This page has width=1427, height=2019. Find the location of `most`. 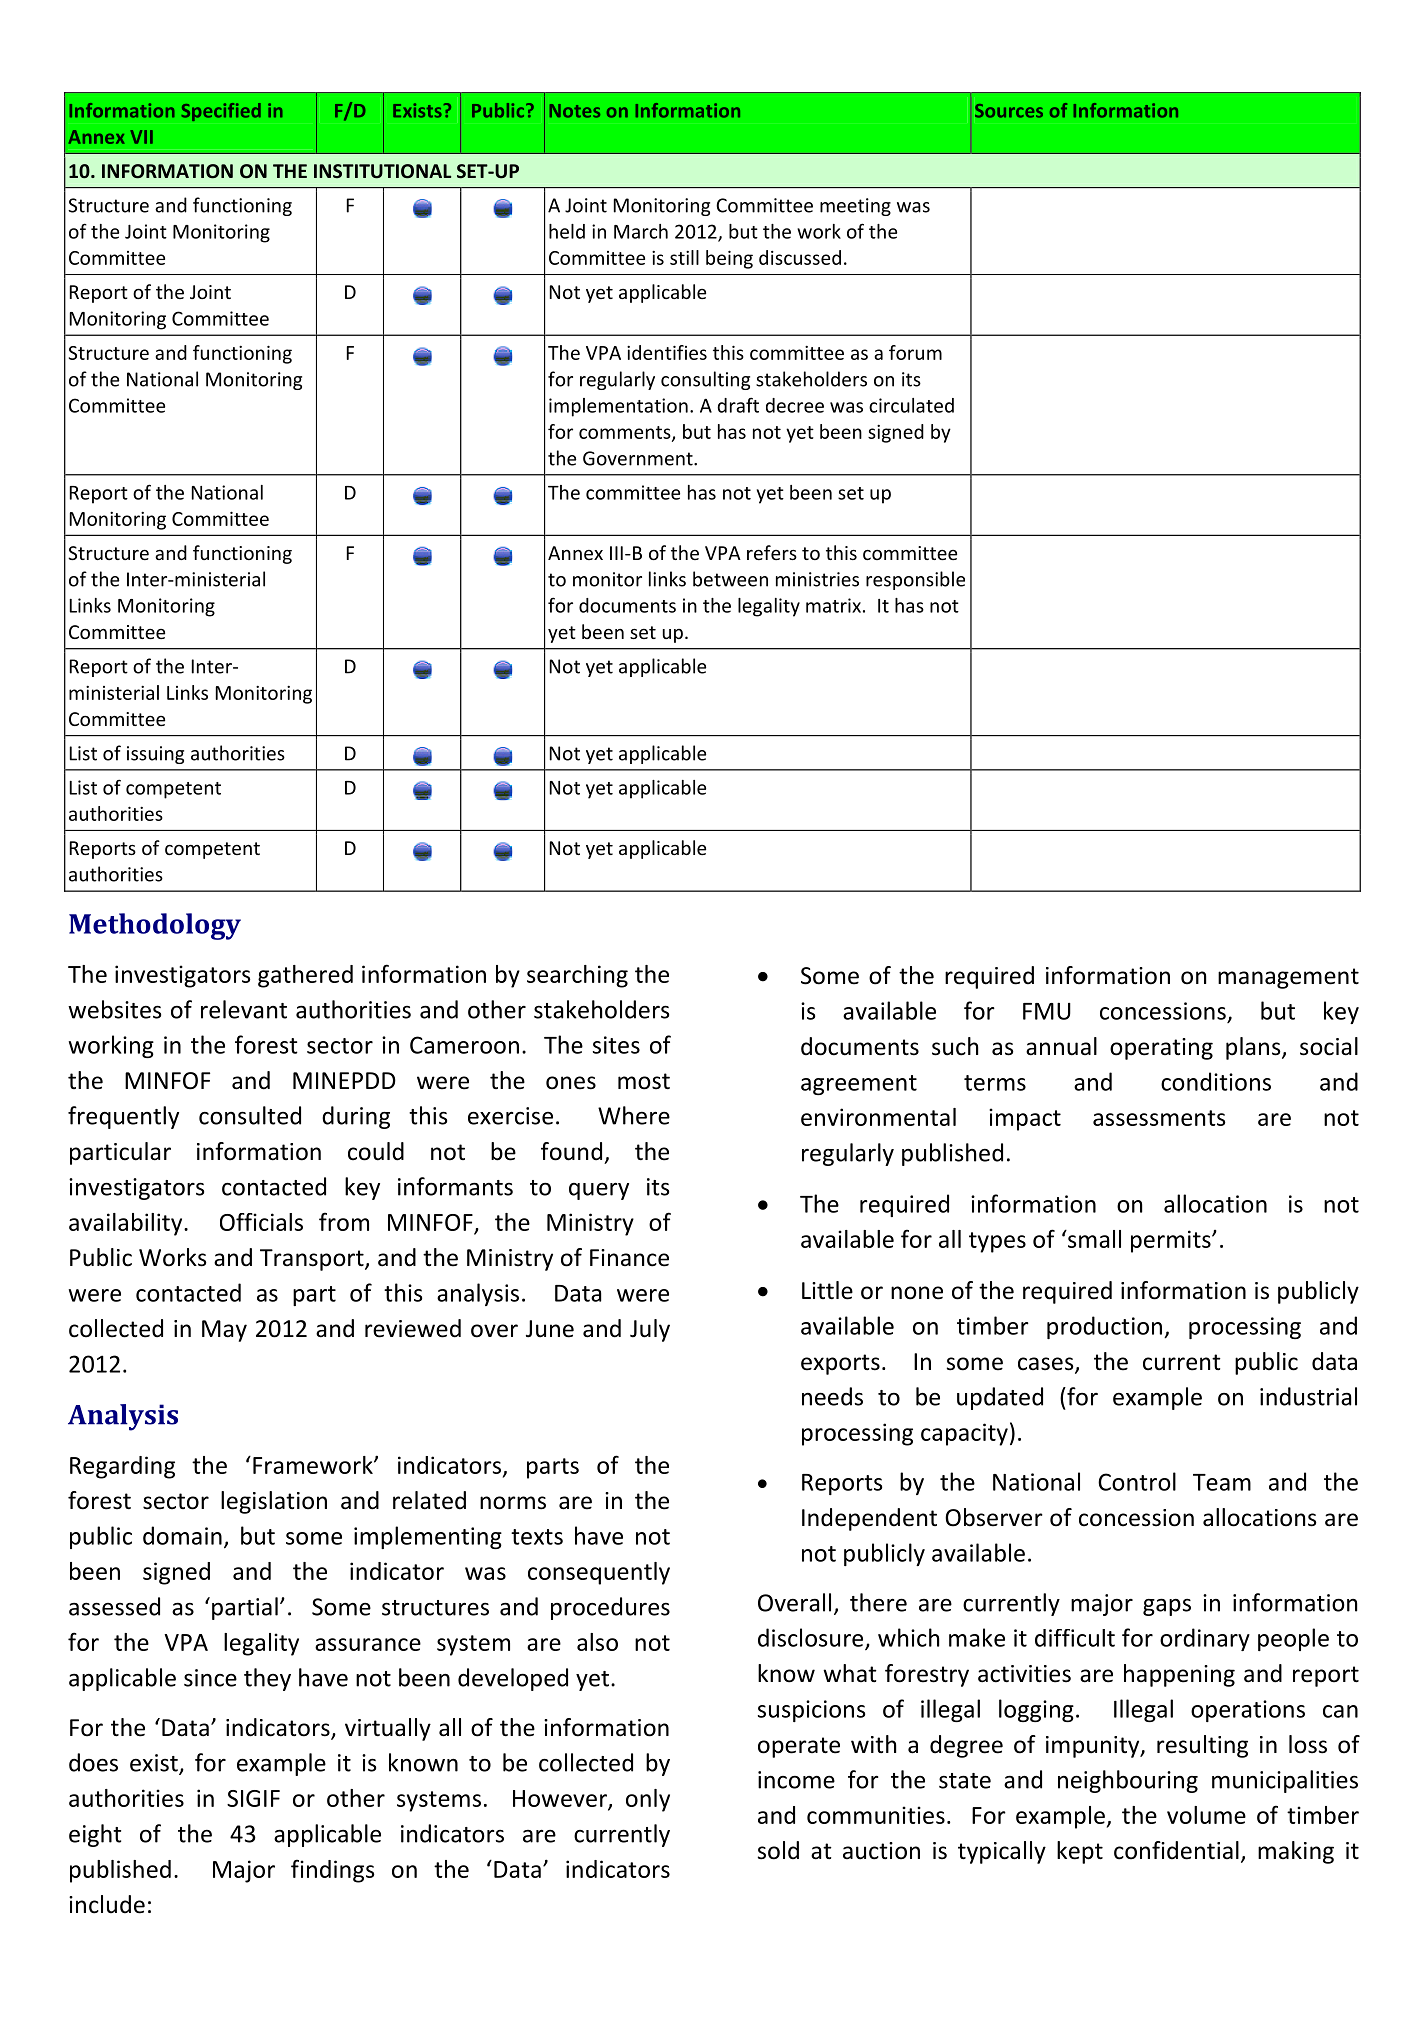

most is located at coordinates (644, 1081).
